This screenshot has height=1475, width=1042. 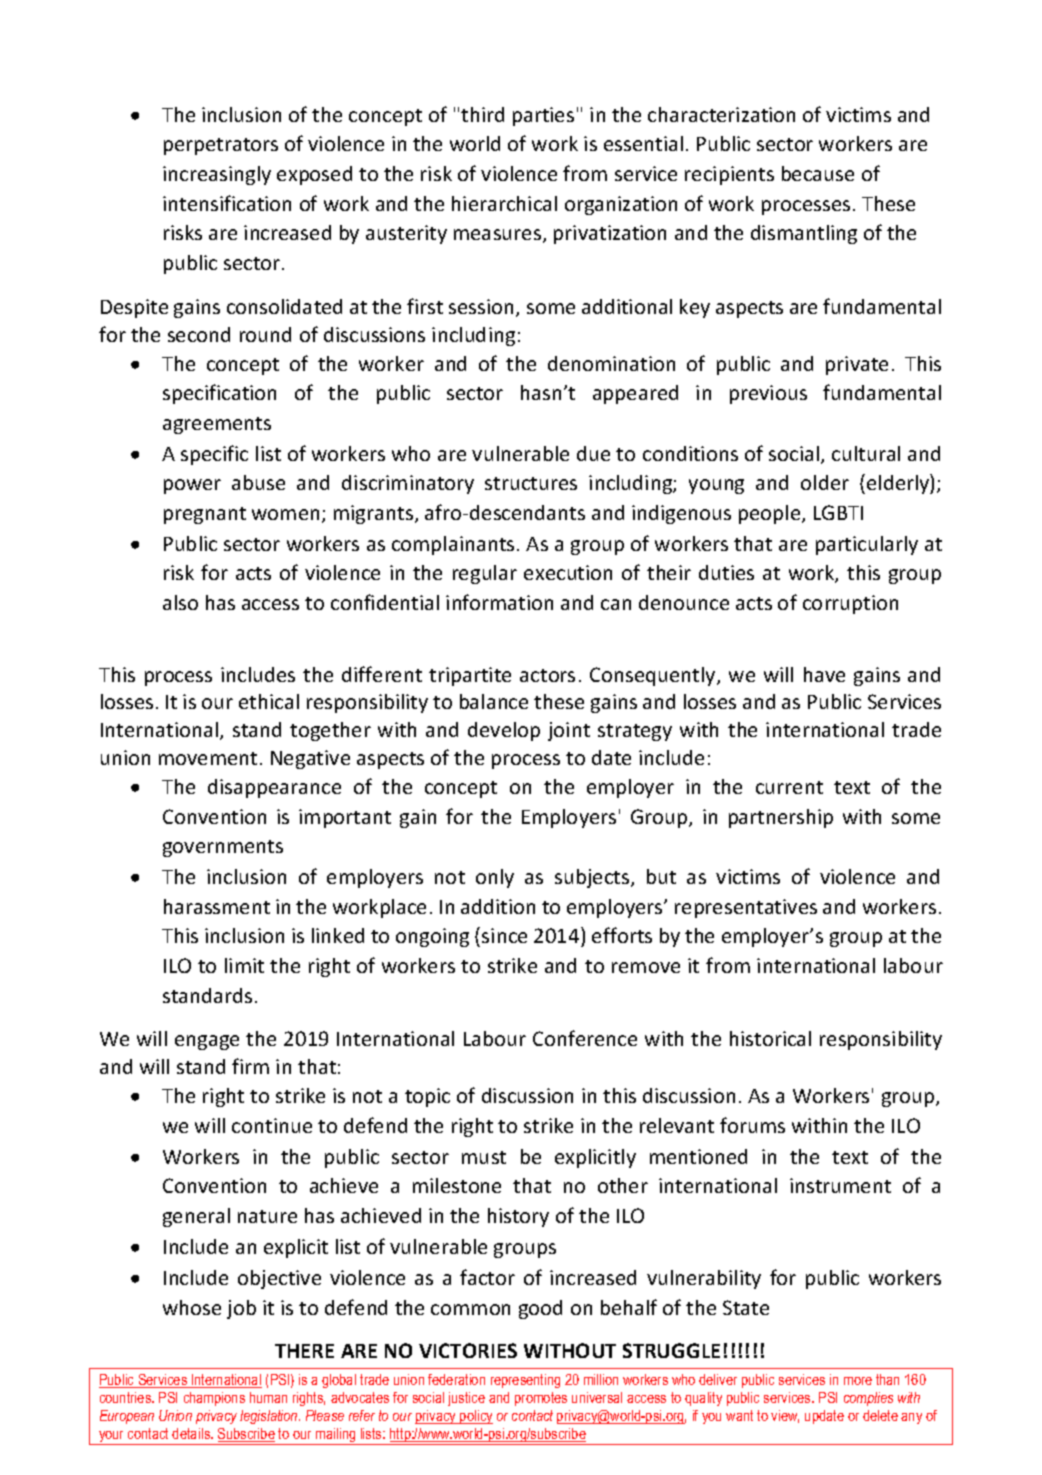 What do you see at coordinates (192, 1433) in the screenshot?
I see `details` at bounding box center [192, 1433].
